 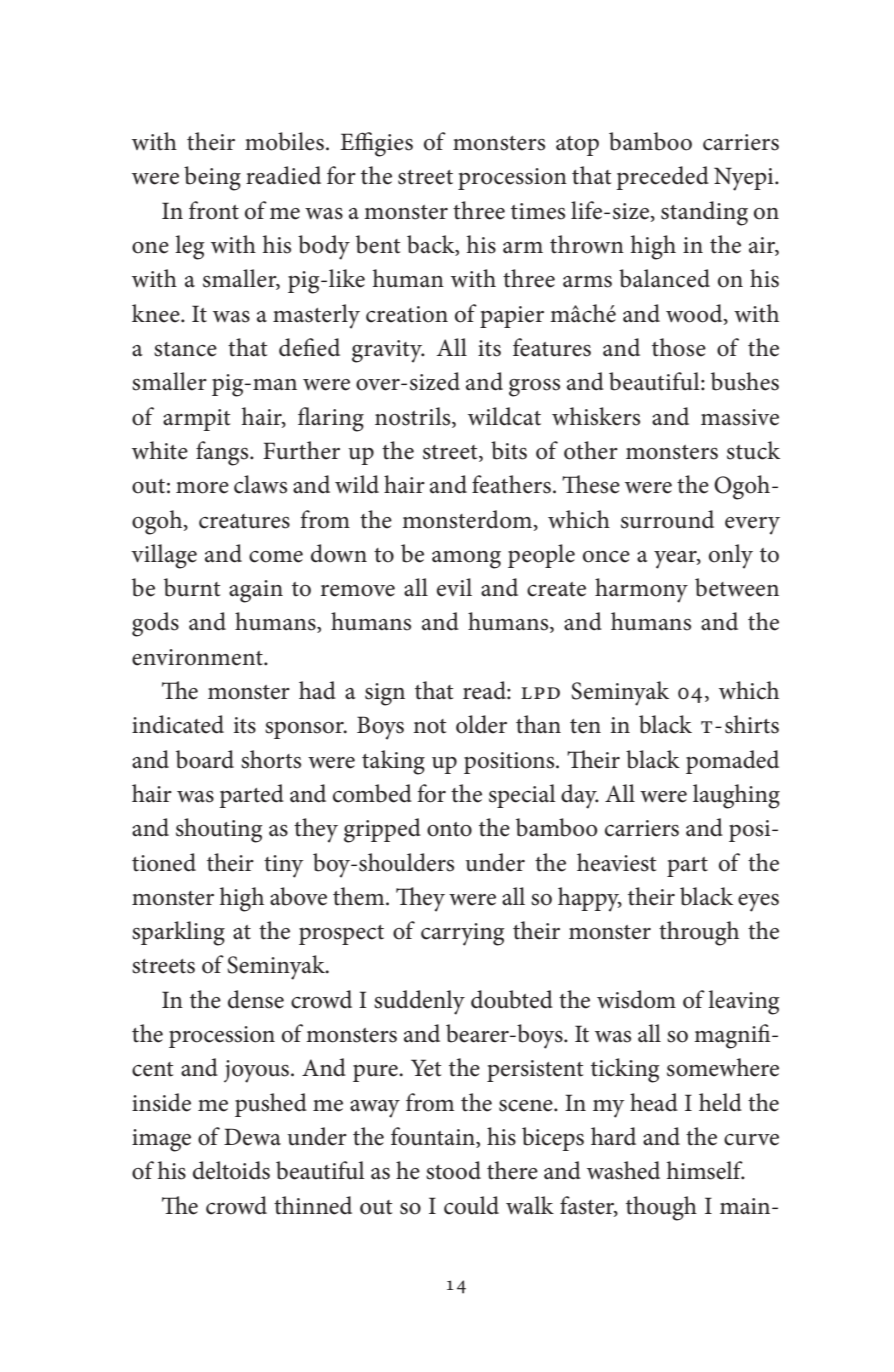 I want to click on through, so click(x=699, y=933).
